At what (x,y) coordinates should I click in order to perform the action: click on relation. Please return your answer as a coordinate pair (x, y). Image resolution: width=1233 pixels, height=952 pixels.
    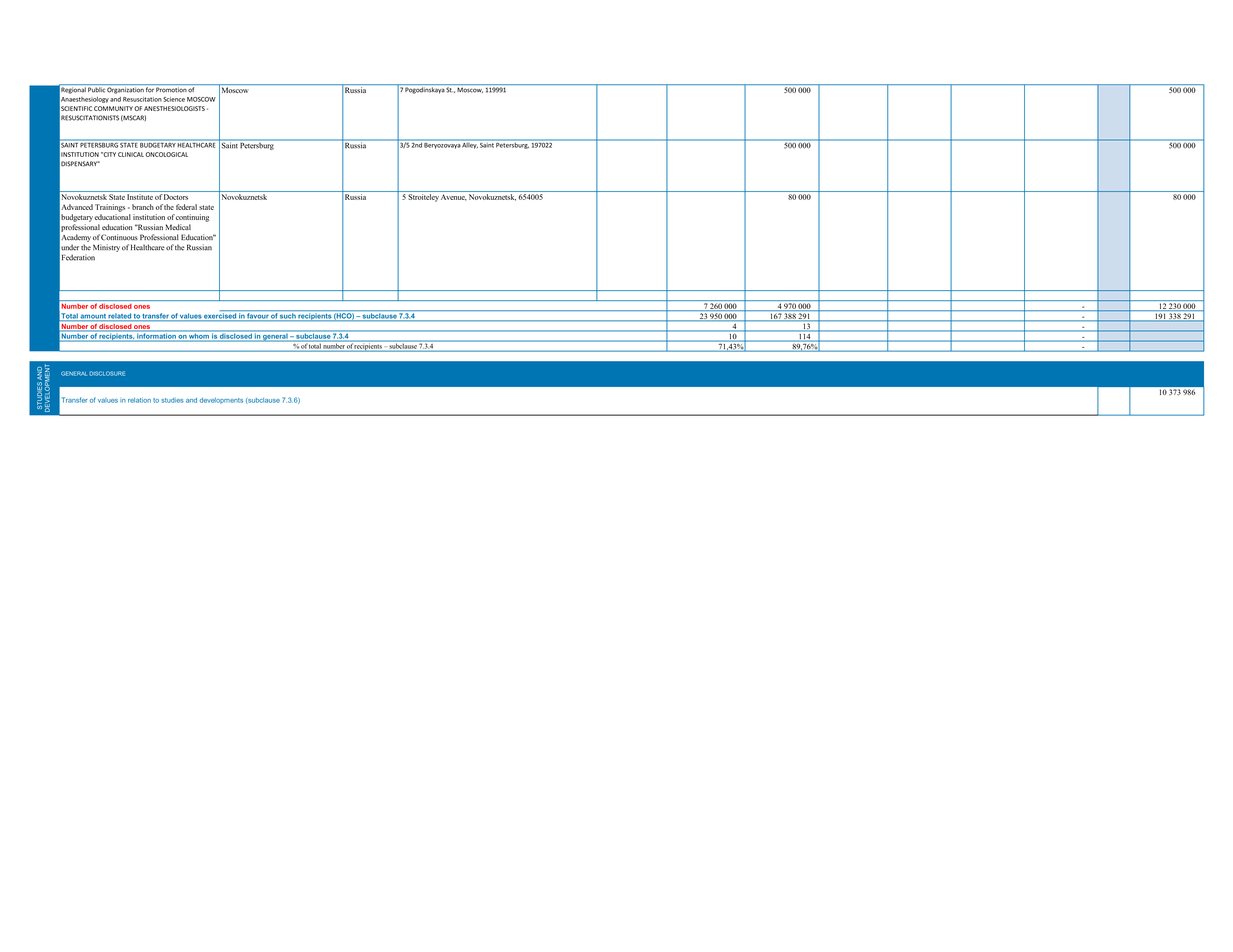
    Looking at the image, I should click on (139, 400).
